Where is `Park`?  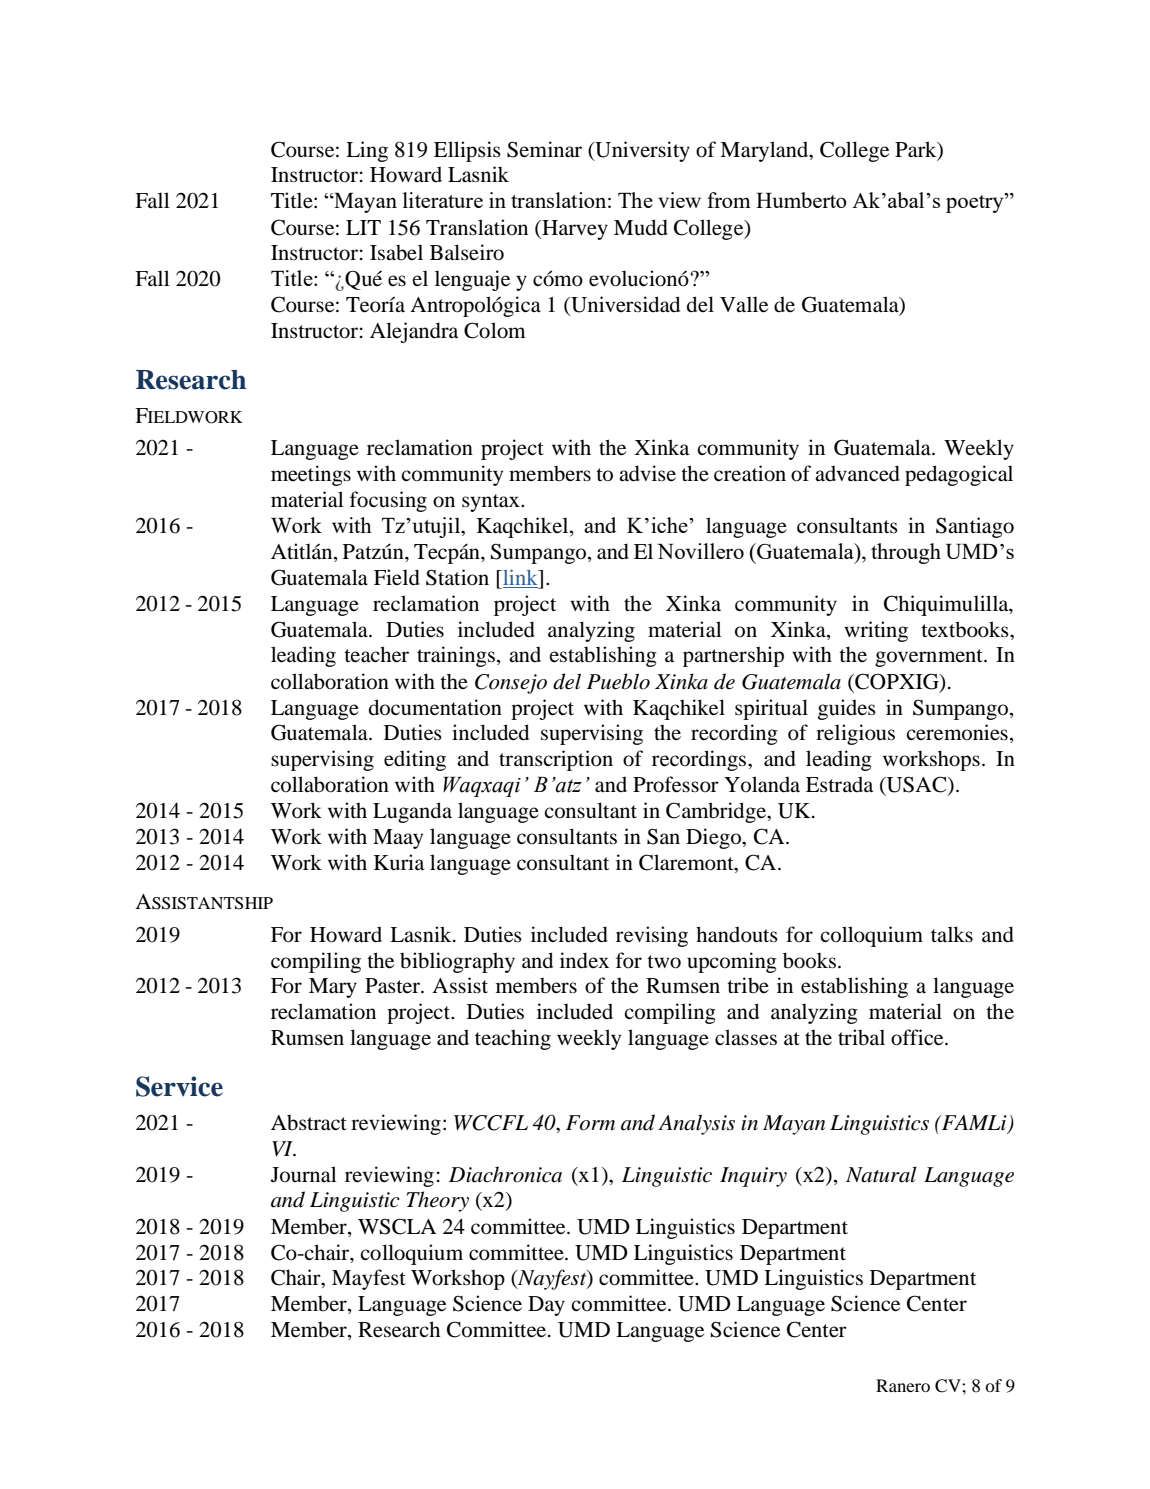
Park is located at coordinates (917, 150).
